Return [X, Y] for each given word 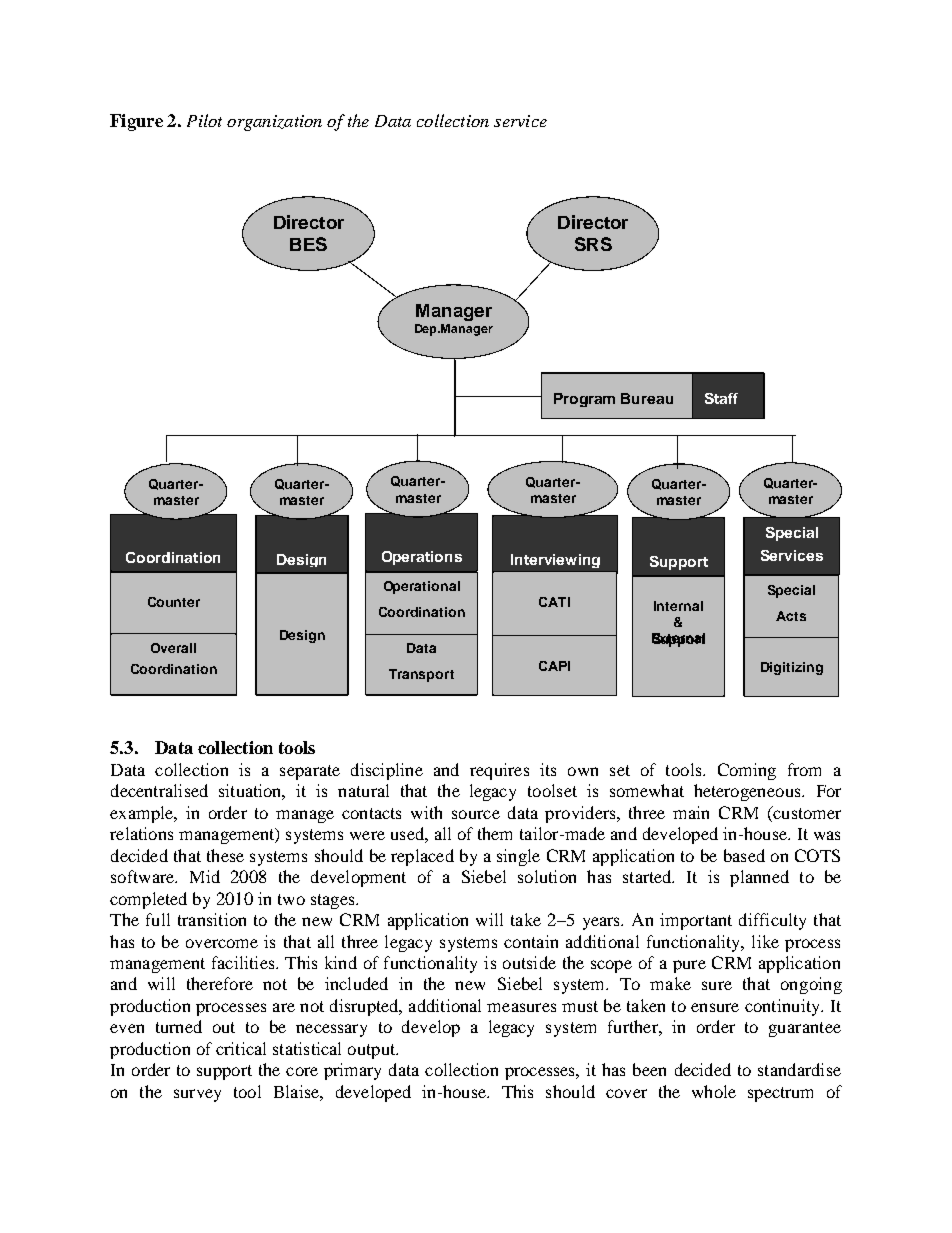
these [225, 855]
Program [584, 400]
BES [308, 244]
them [495, 833]
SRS [593, 244]
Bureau [647, 398]
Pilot [204, 120]
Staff [721, 398]
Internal [678, 606]
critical [241, 1048]
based [744, 855]
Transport [421, 675]
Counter [174, 602]
